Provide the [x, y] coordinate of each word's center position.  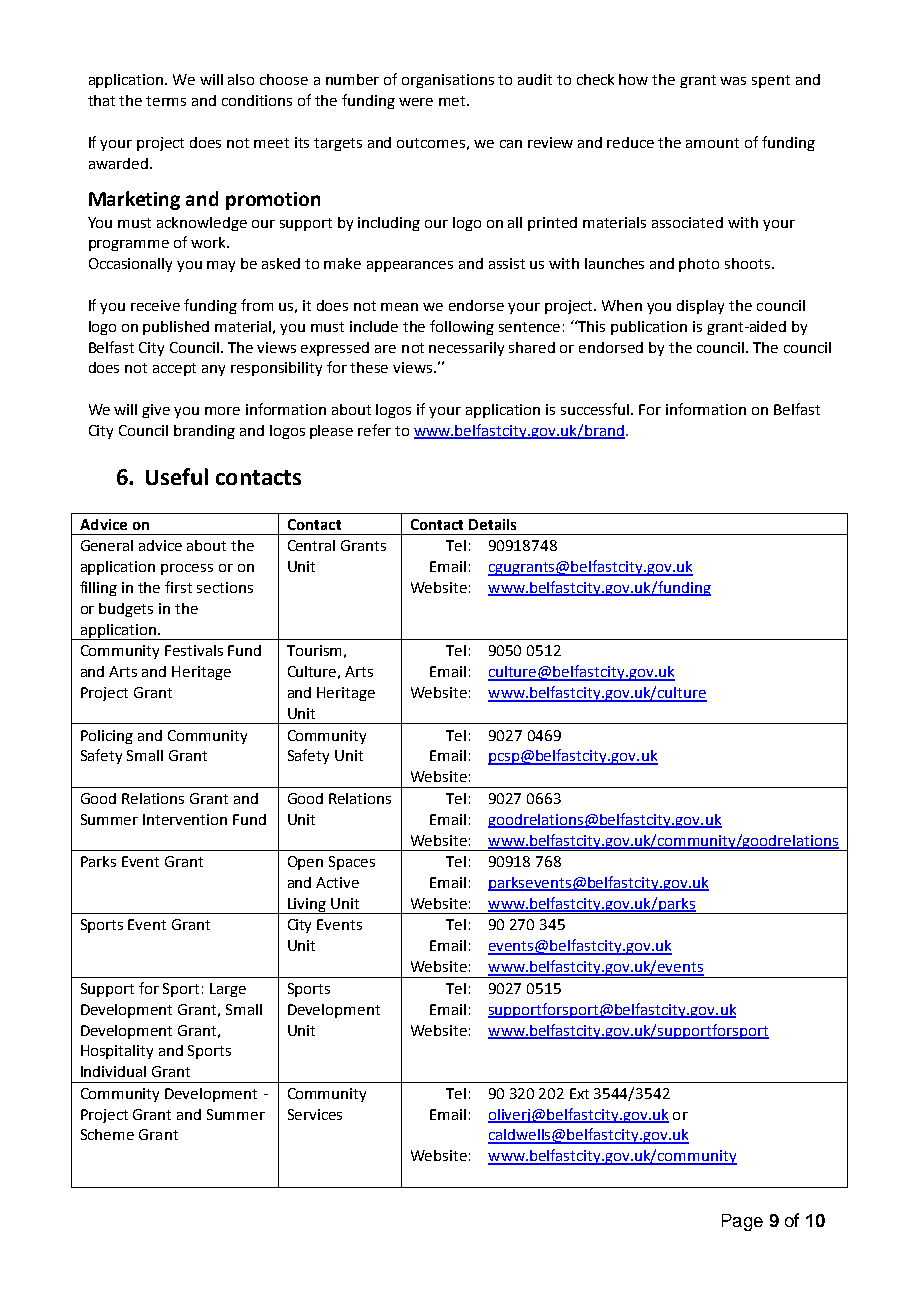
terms [166, 101]
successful [596, 409]
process [187, 569]
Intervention [185, 819]
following [462, 327]
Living [307, 906]
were [416, 102]
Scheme [107, 1134]
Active [337, 882]
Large [228, 990]
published [176, 328]
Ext [579, 1093]
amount [712, 143]
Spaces [352, 863]
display [700, 307]
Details [492, 524]
